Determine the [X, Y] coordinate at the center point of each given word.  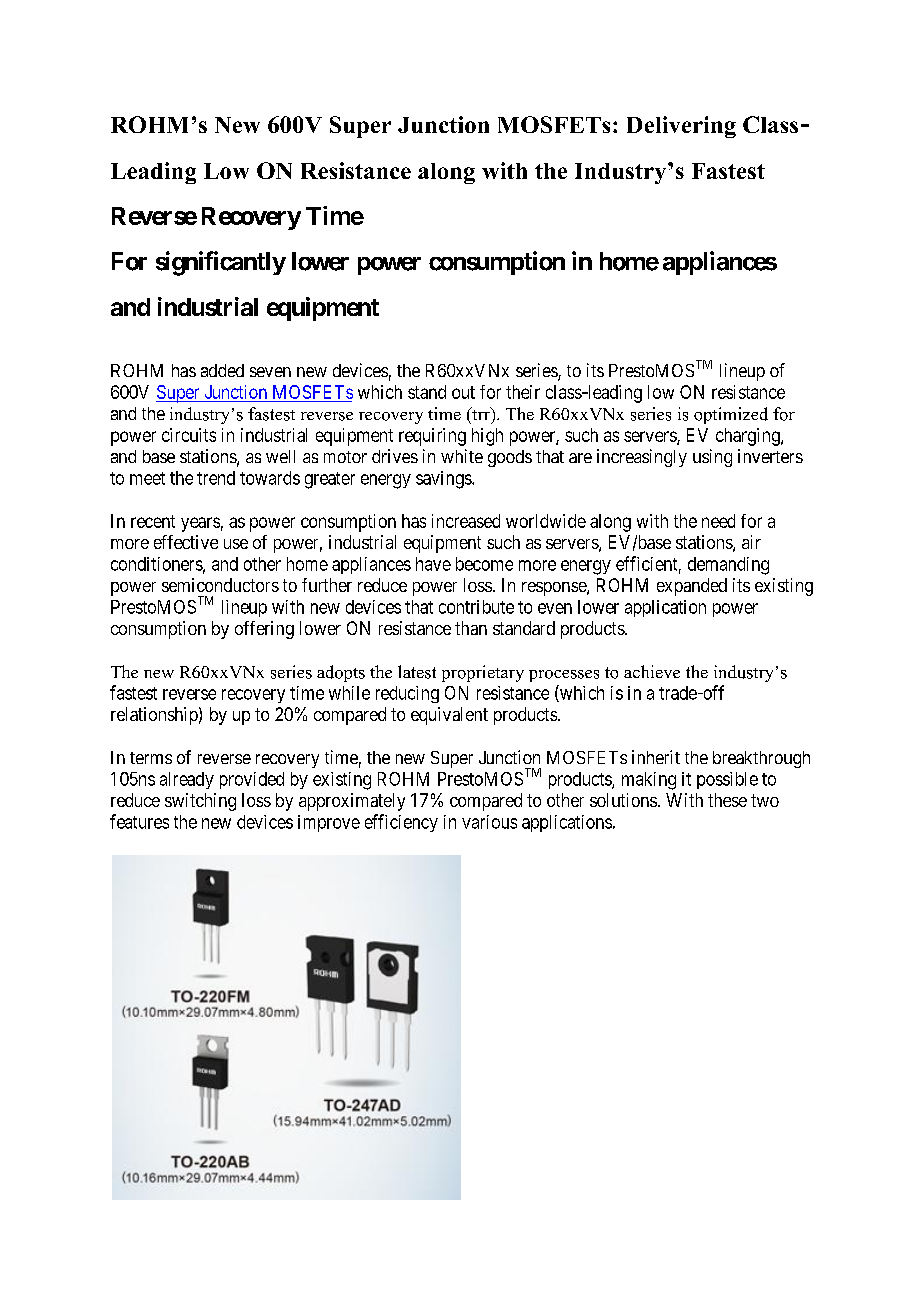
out [463, 392]
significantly [221, 263]
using [712, 458]
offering [264, 630]
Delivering [681, 127]
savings [444, 480]
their [523, 392]
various [489, 822]
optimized [731, 415]
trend [216, 478]
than [471, 628]
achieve [652, 671]
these [727, 800]
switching [200, 802]
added [222, 370]
